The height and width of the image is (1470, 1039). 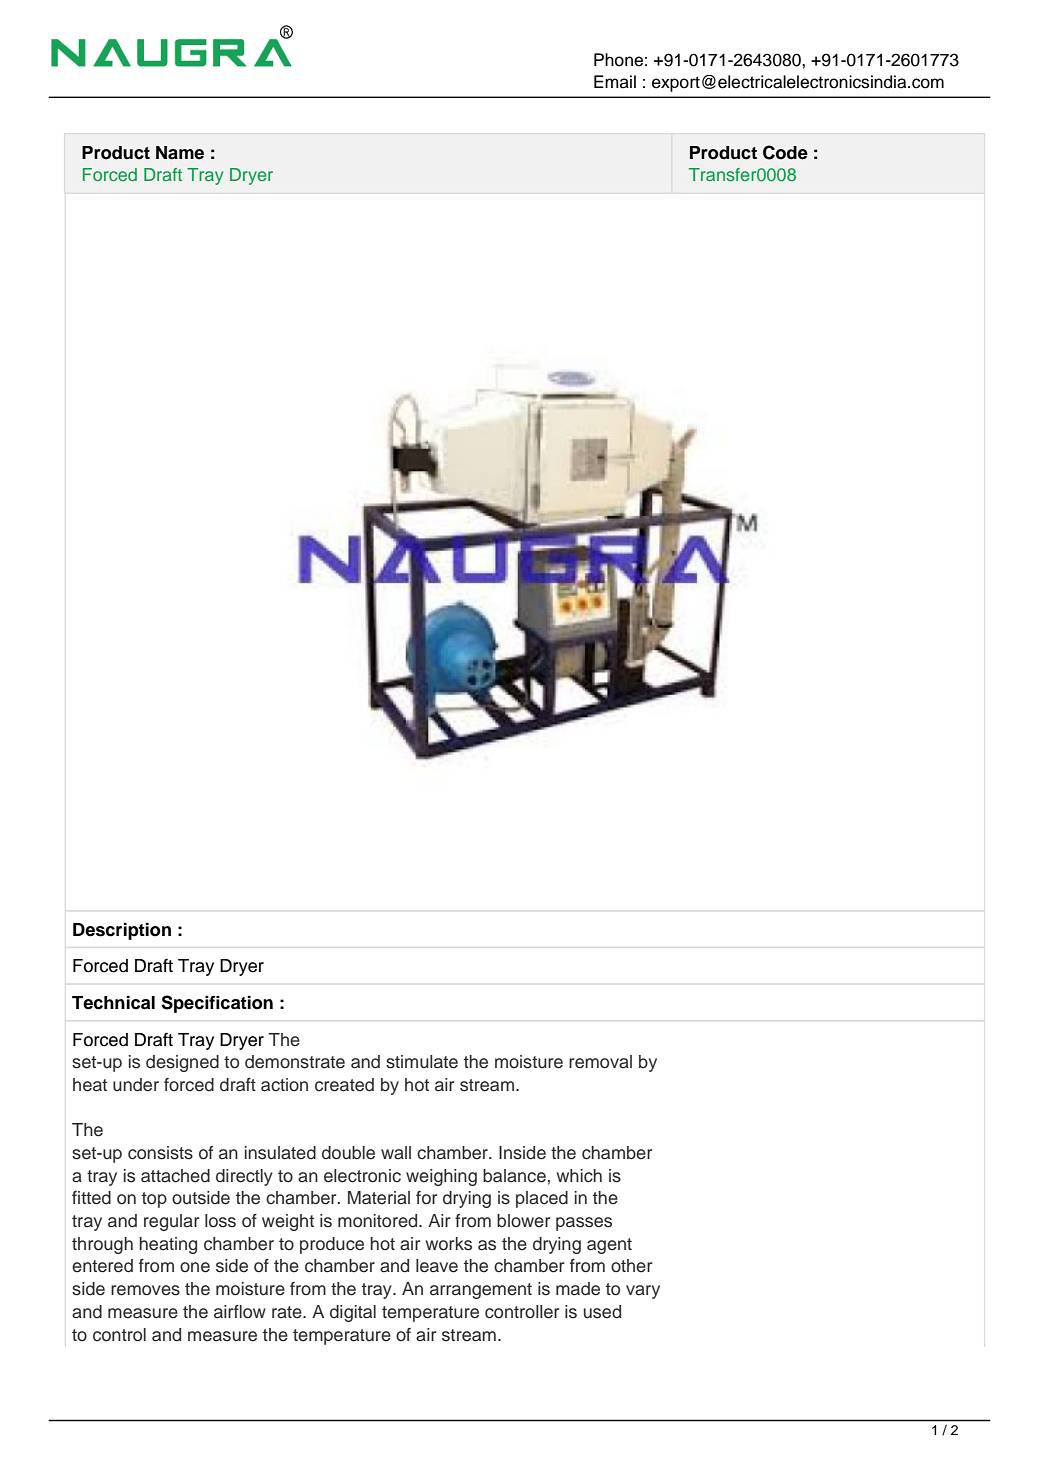 What do you see at coordinates (615, 82) in the image?
I see `Email` at bounding box center [615, 82].
